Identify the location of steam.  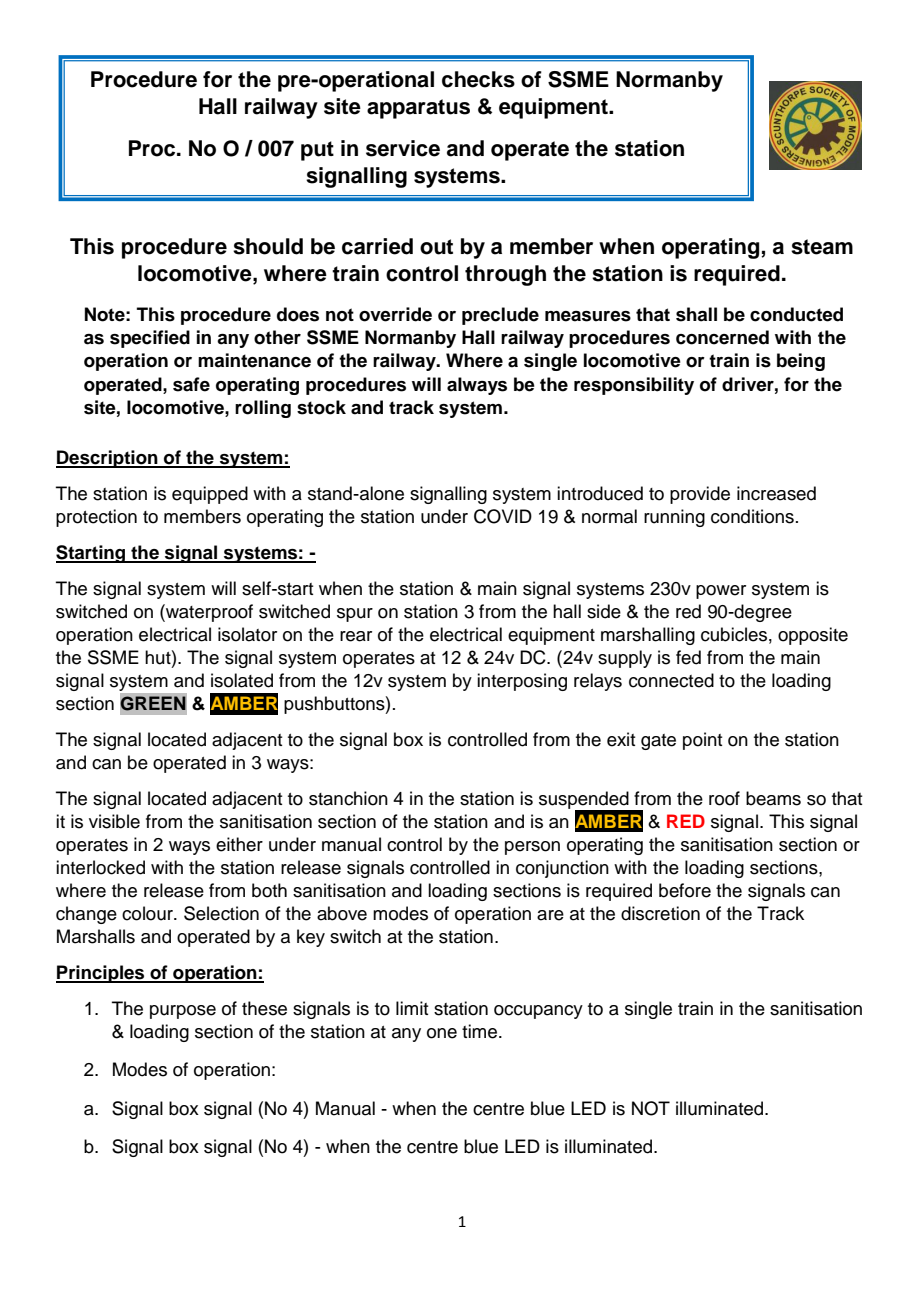
(822, 247).
